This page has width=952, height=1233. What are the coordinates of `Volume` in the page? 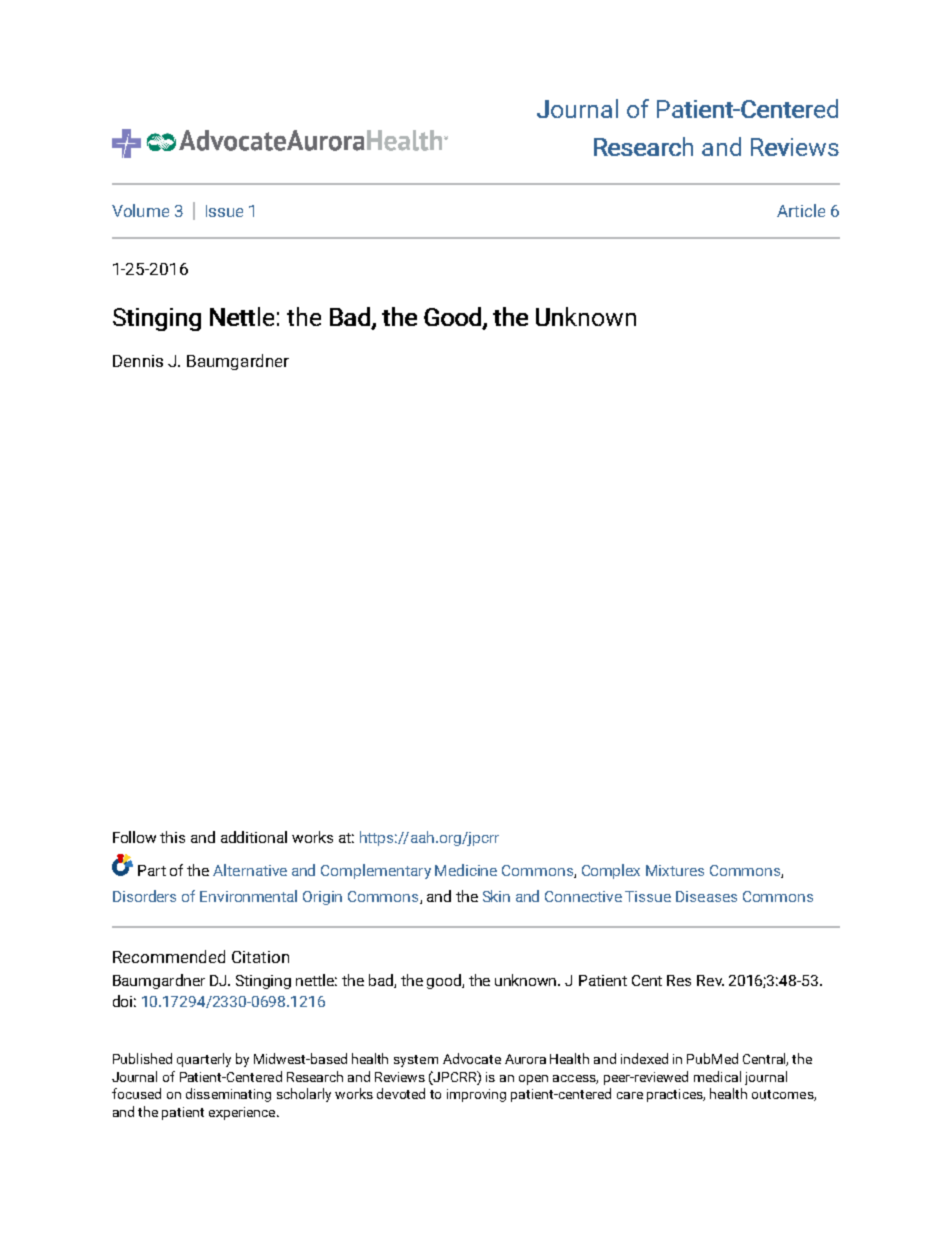 It's located at (140, 210).
